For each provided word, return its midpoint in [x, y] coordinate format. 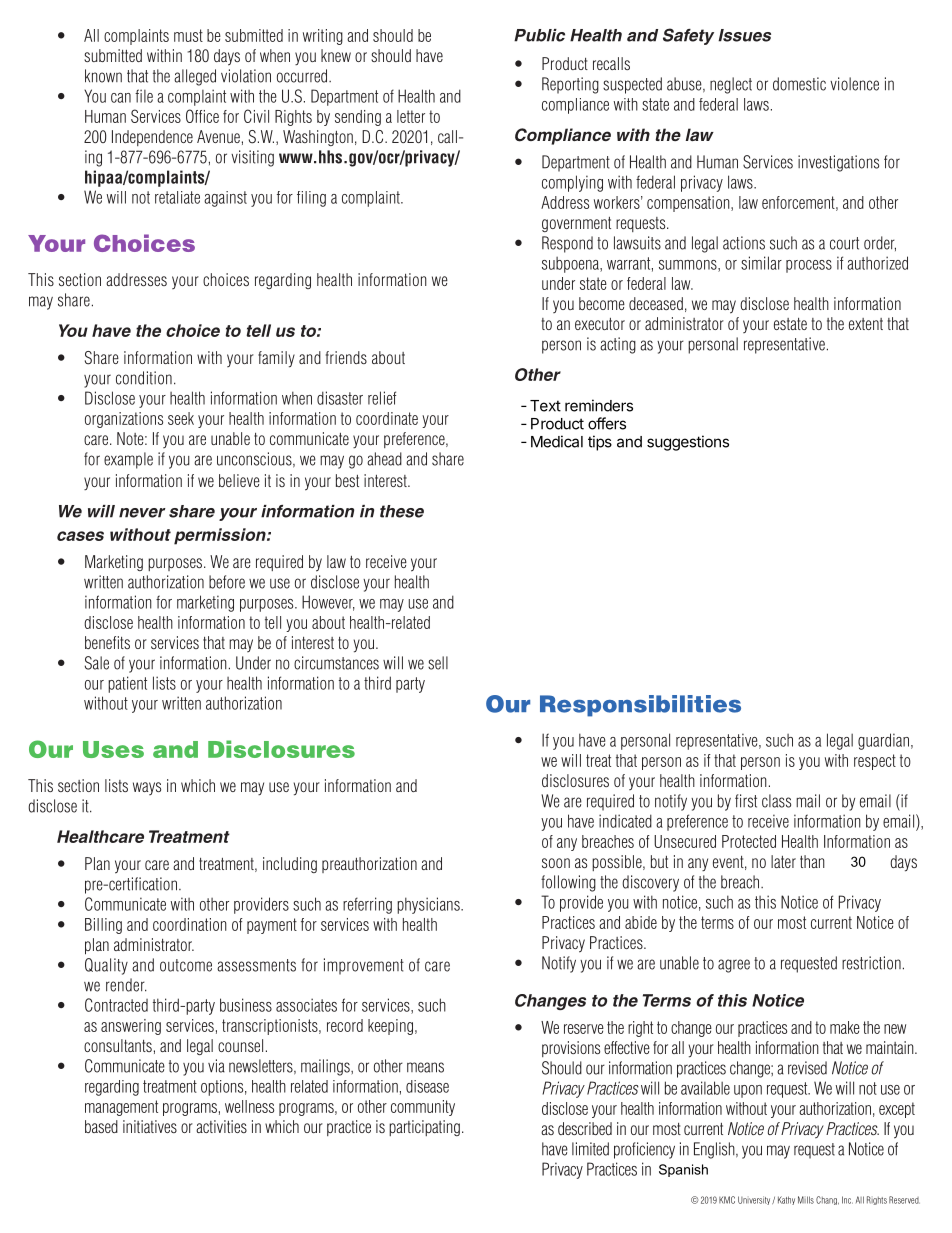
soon [556, 863]
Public [539, 35]
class [776, 801]
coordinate [387, 418]
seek [181, 418]
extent [866, 324]
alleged [195, 77]
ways [147, 788]
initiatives [150, 1126]
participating [424, 1128]
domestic [799, 84]
